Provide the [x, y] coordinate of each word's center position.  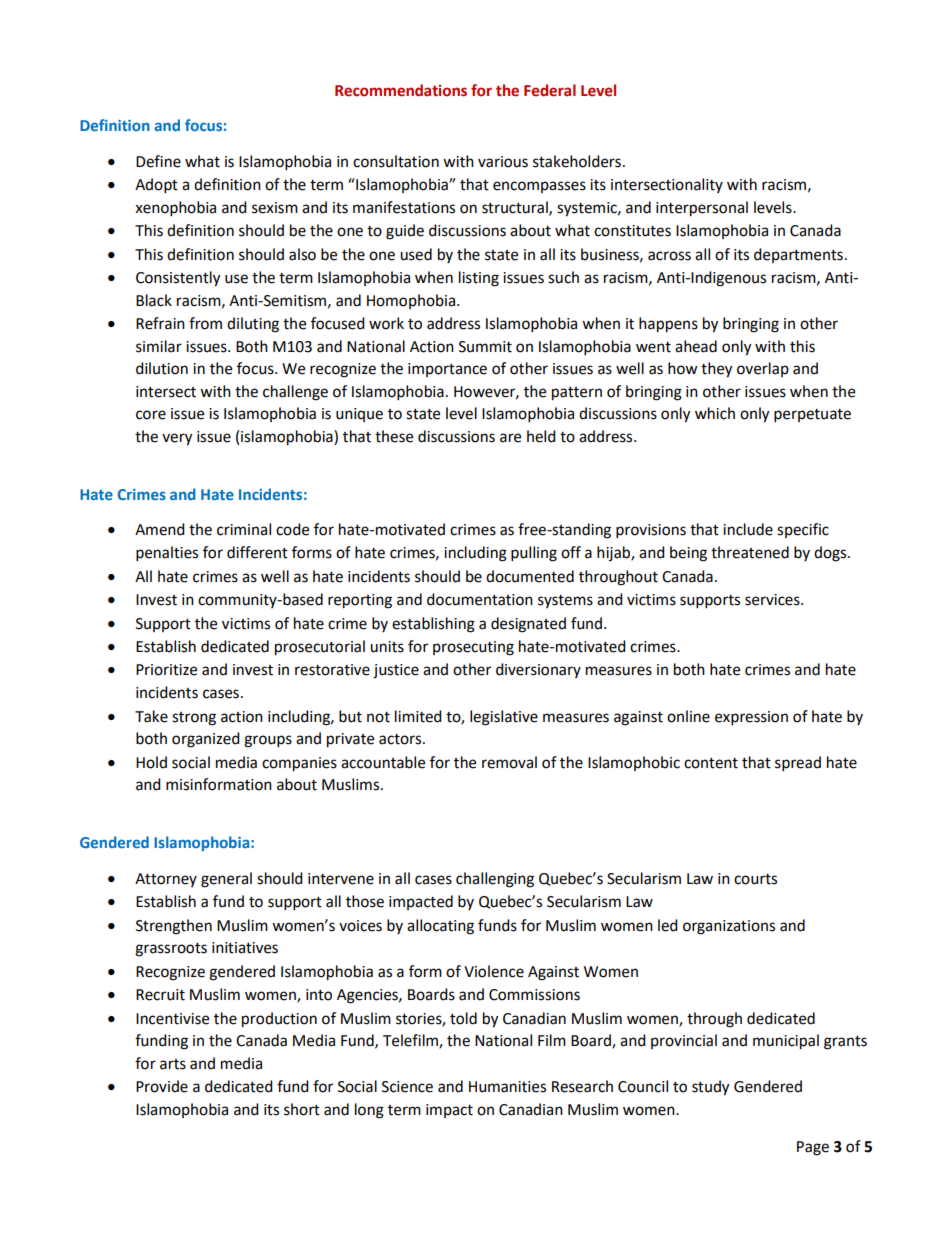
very [177, 439]
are [510, 438]
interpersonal [702, 209]
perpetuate [812, 416]
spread [798, 764]
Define [158, 161]
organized [206, 740]
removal [509, 762]
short [302, 1109]
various [503, 162]
